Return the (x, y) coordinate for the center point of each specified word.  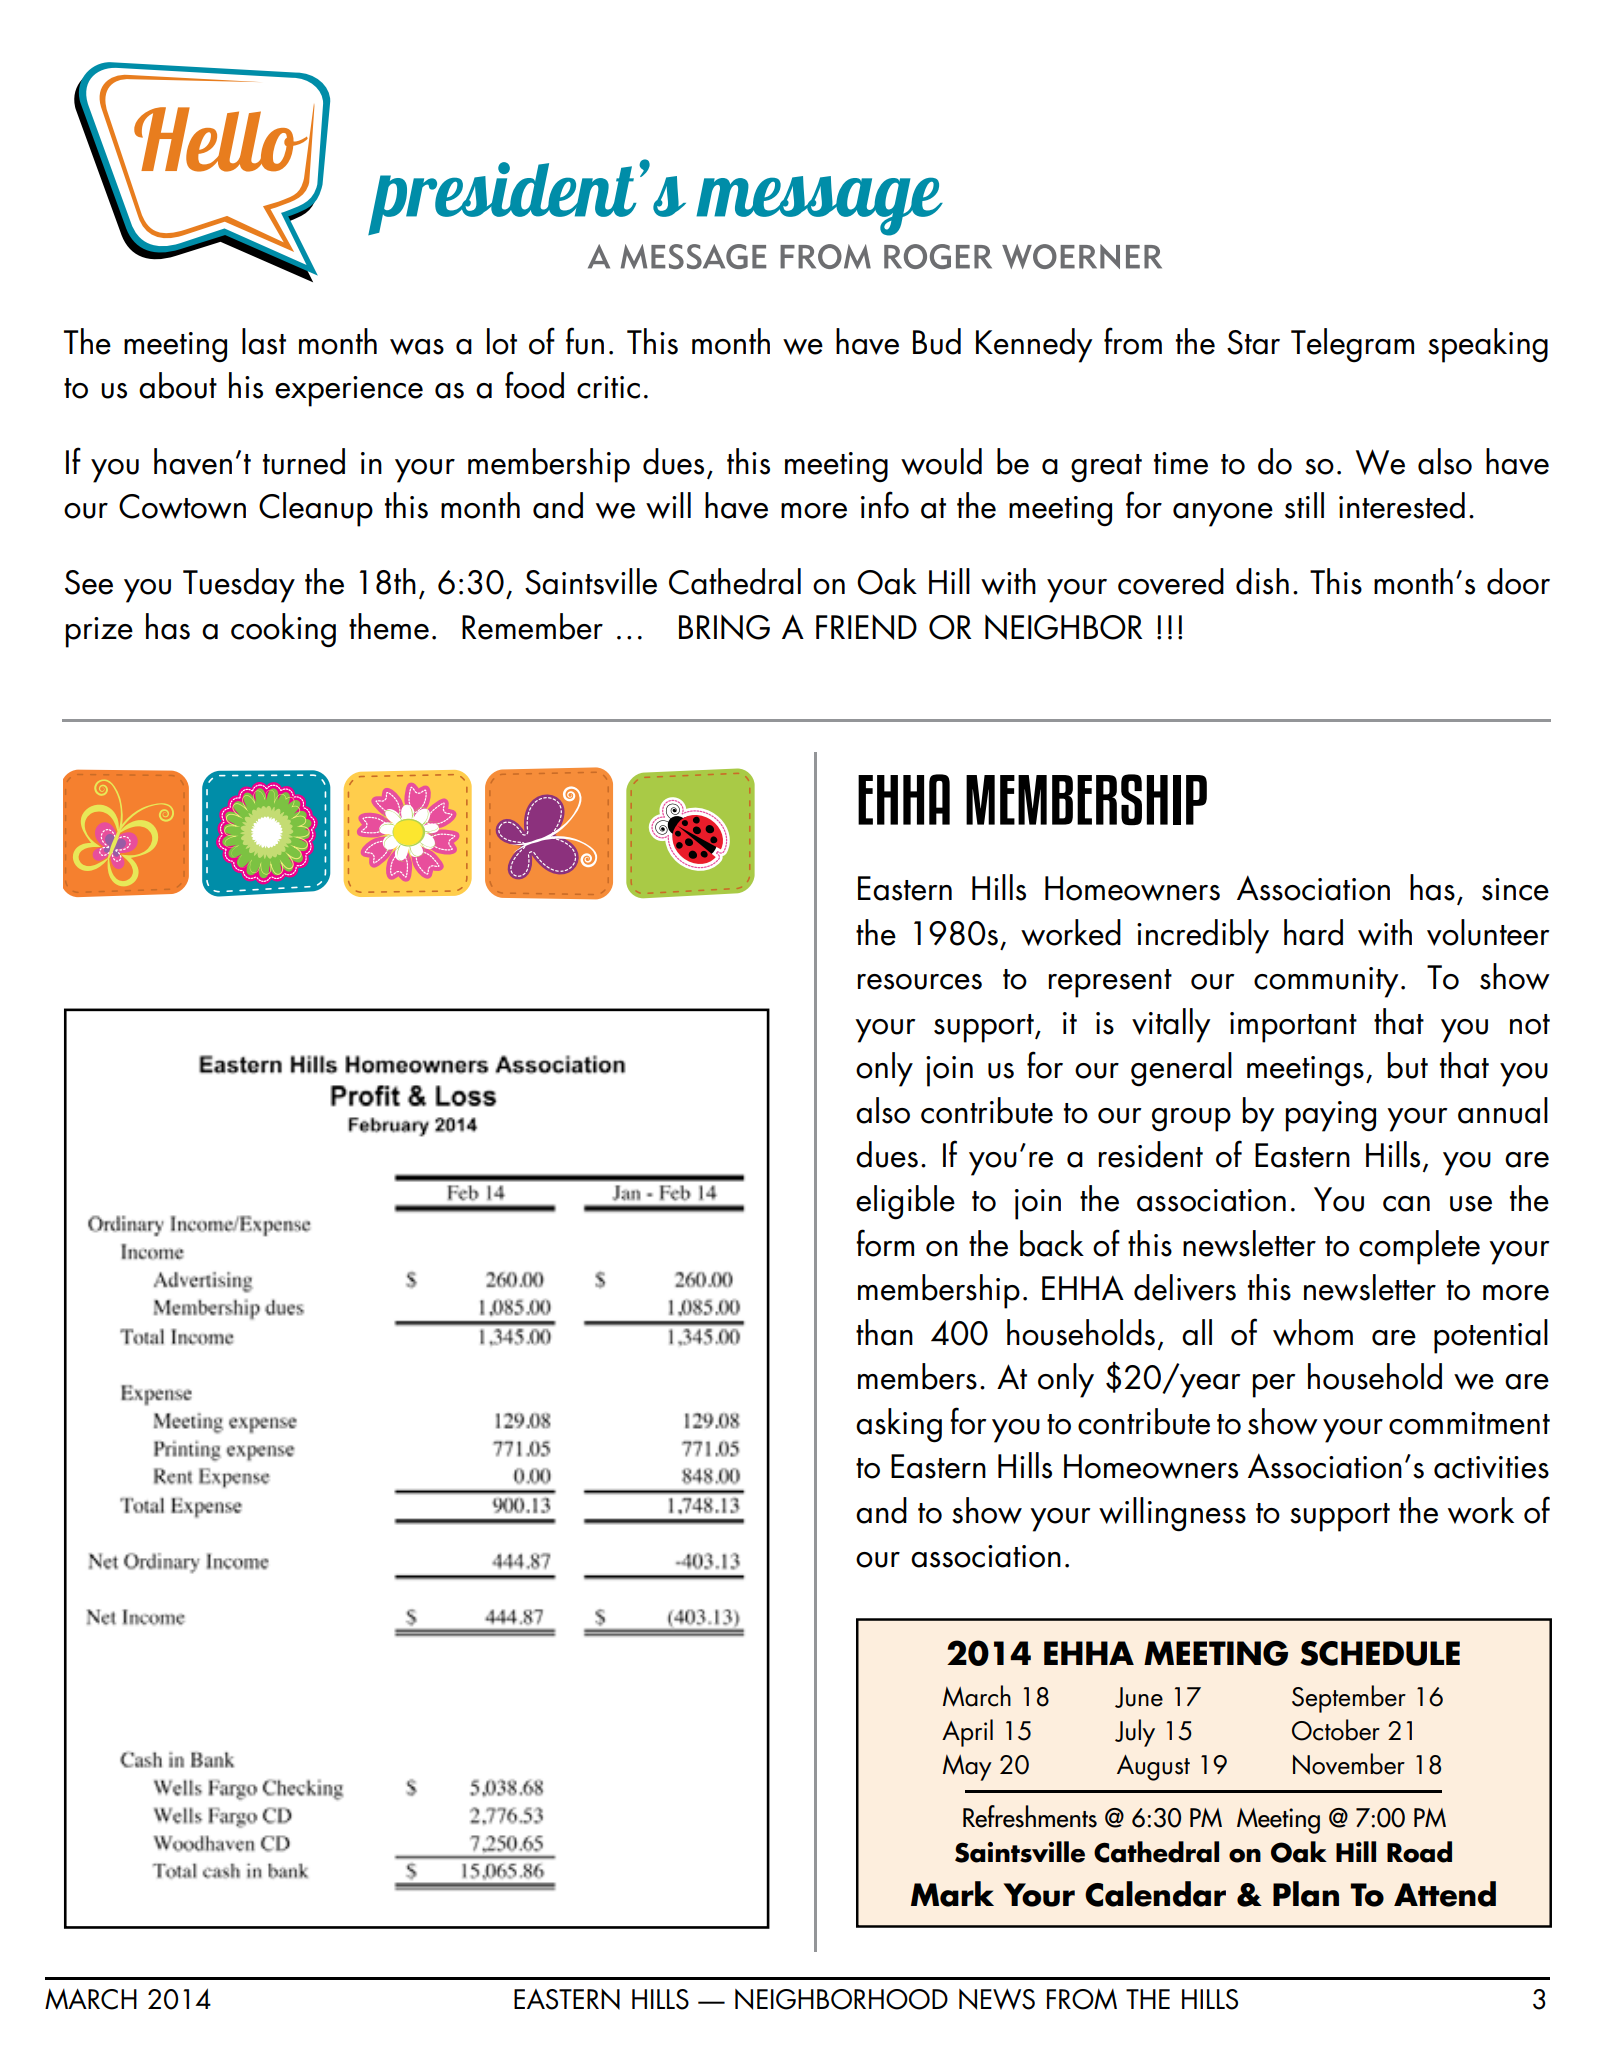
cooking (283, 630)
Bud (937, 341)
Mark (952, 1894)
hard (1313, 932)
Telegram (1352, 345)
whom (1313, 1332)
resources (920, 982)
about (178, 385)
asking (899, 1425)
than (884, 1332)
